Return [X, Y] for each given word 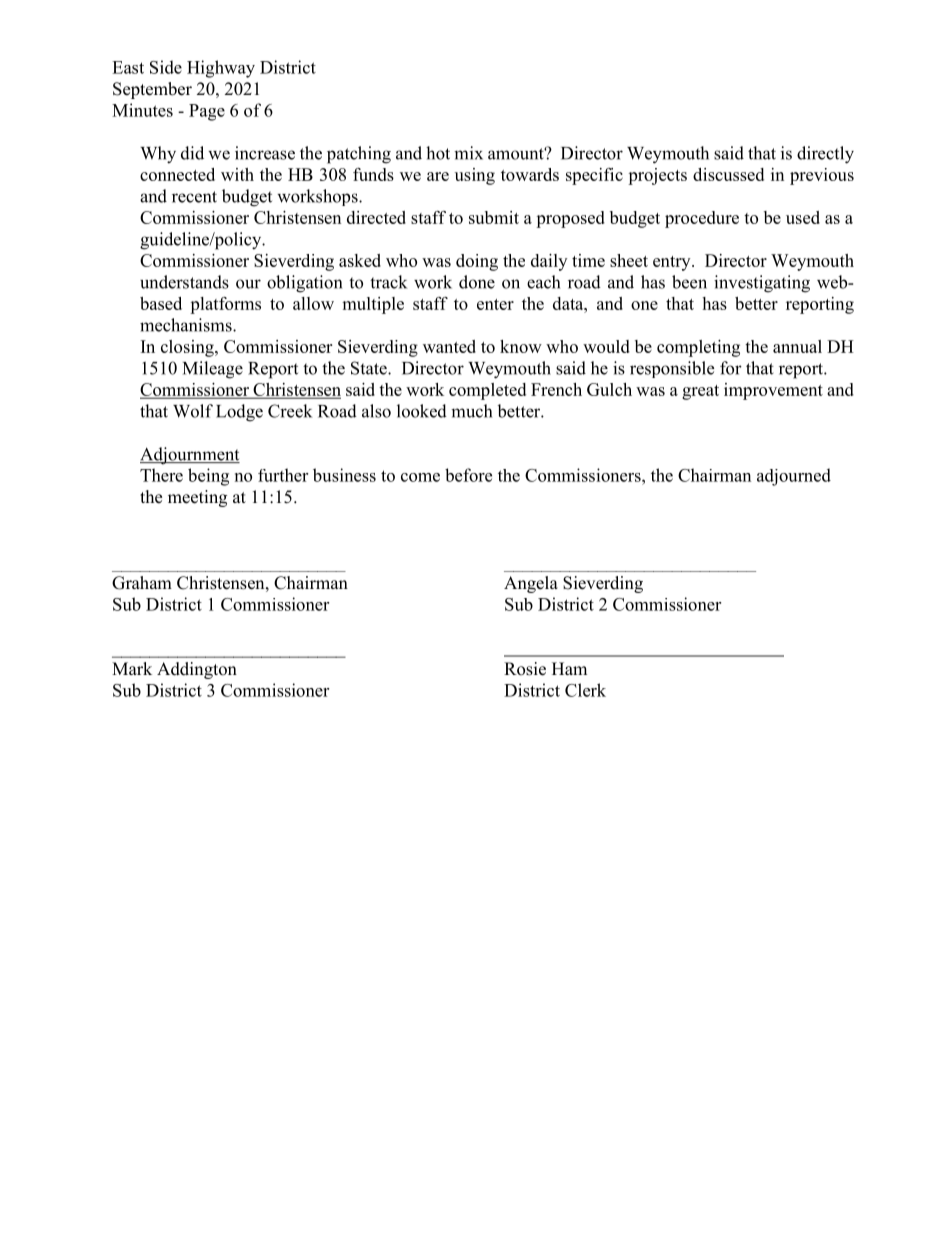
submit [494, 217]
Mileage [213, 370]
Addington [197, 670]
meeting [197, 498]
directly [825, 155]
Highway [221, 69]
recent [194, 197]
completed [487, 391]
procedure [702, 219]
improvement [773, 391]
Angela [531, 584]
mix [468, 153]
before [468, 475]
